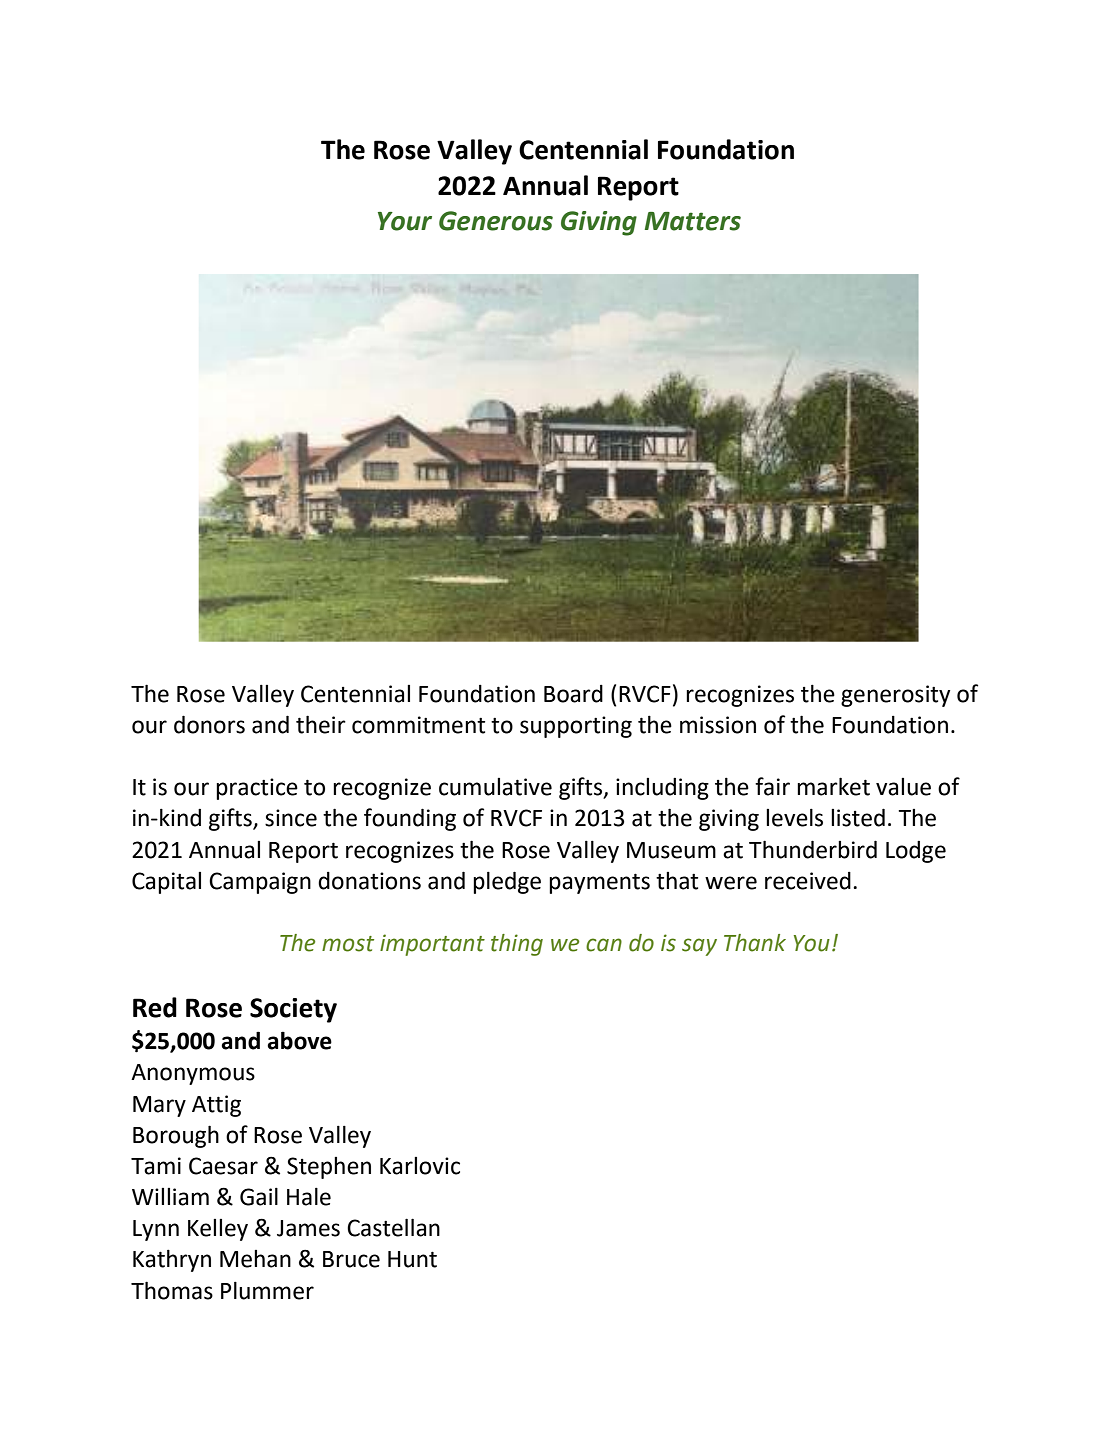 This document has height=1445, width=1117. Describe the element at coordinates (405, 221) in the document. I see `Your` at that location.
